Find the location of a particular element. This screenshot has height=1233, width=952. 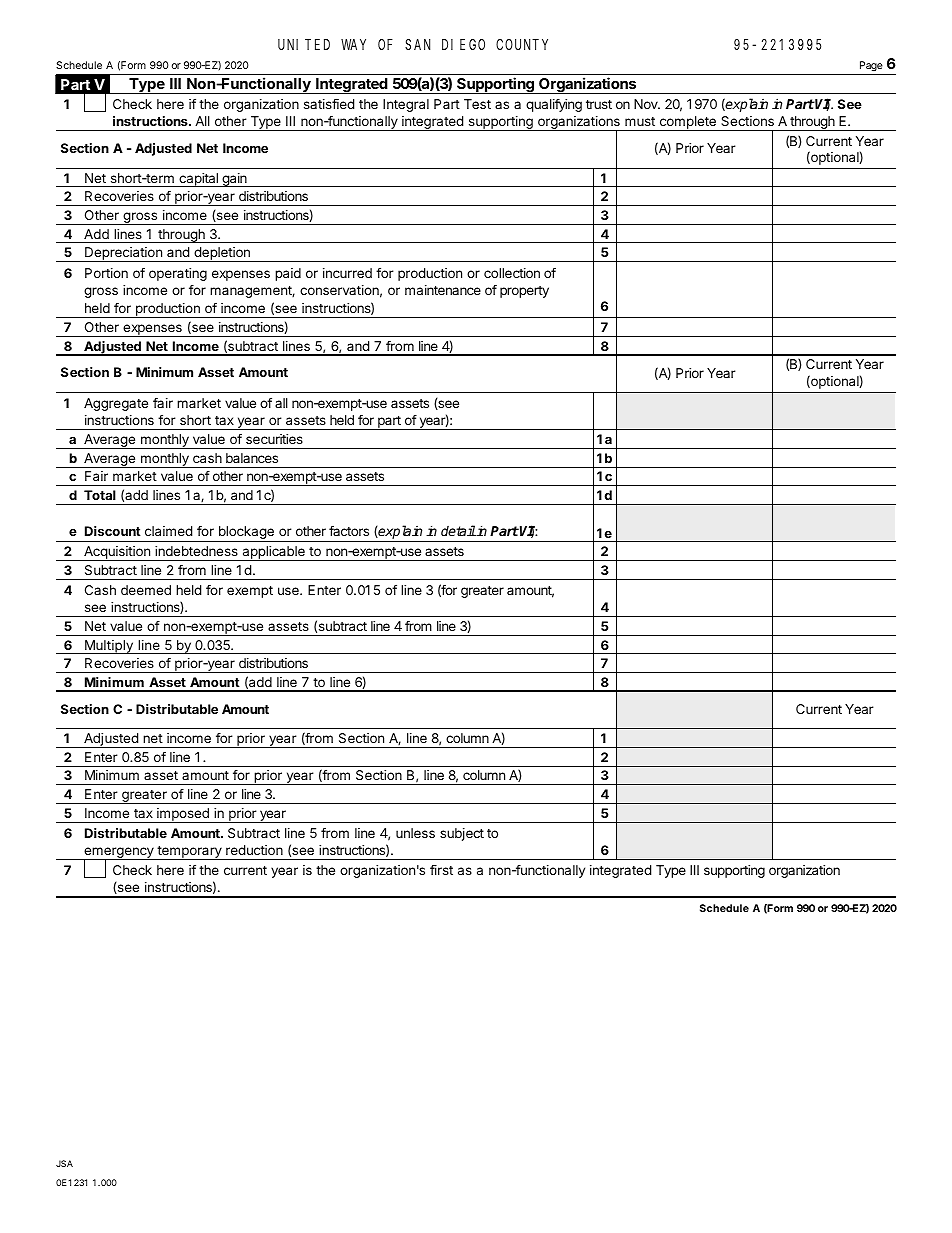

Test is located at coordinates (477, 104).
